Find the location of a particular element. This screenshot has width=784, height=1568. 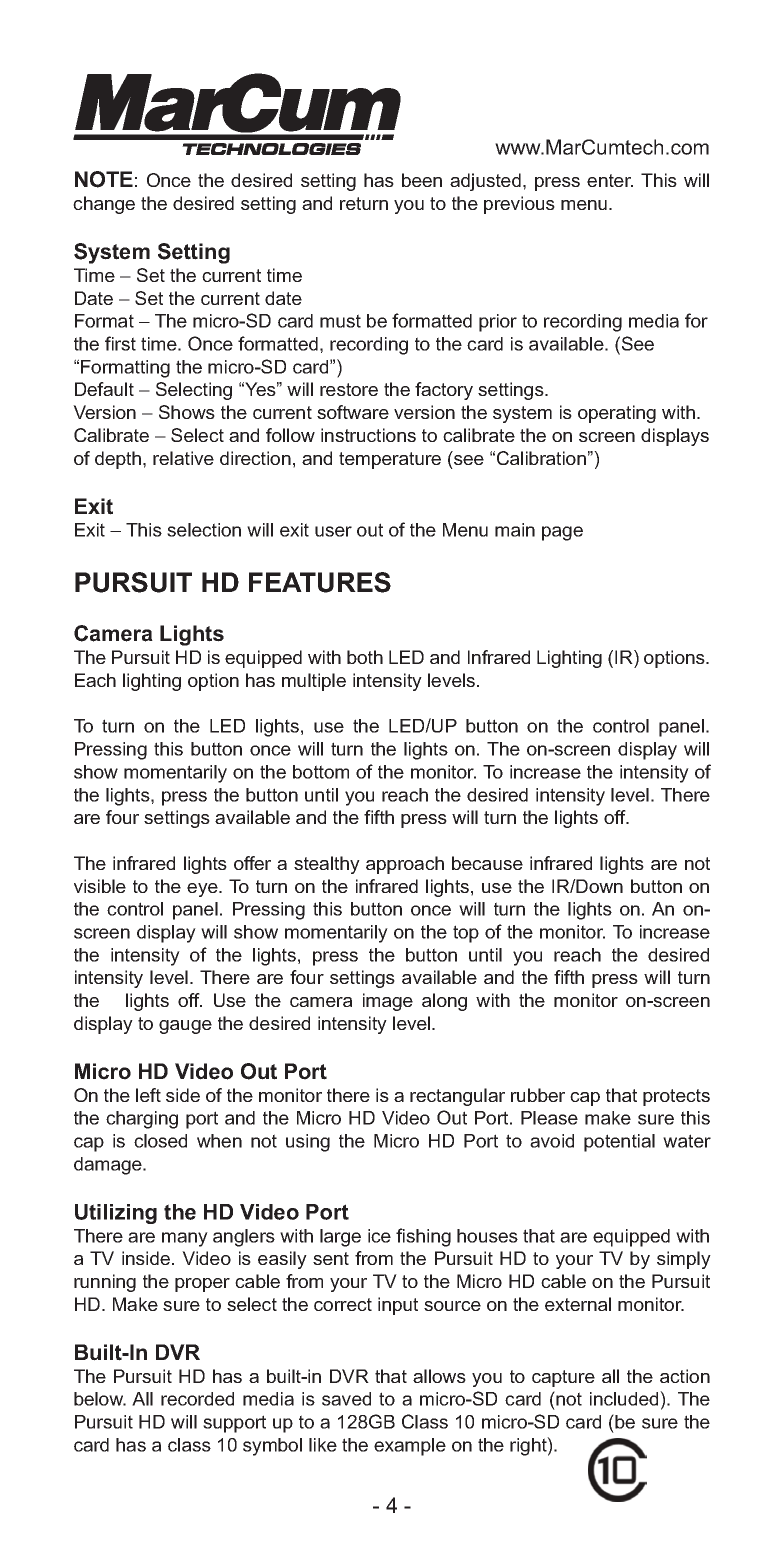

eye is located at coordinates (203, 890).
